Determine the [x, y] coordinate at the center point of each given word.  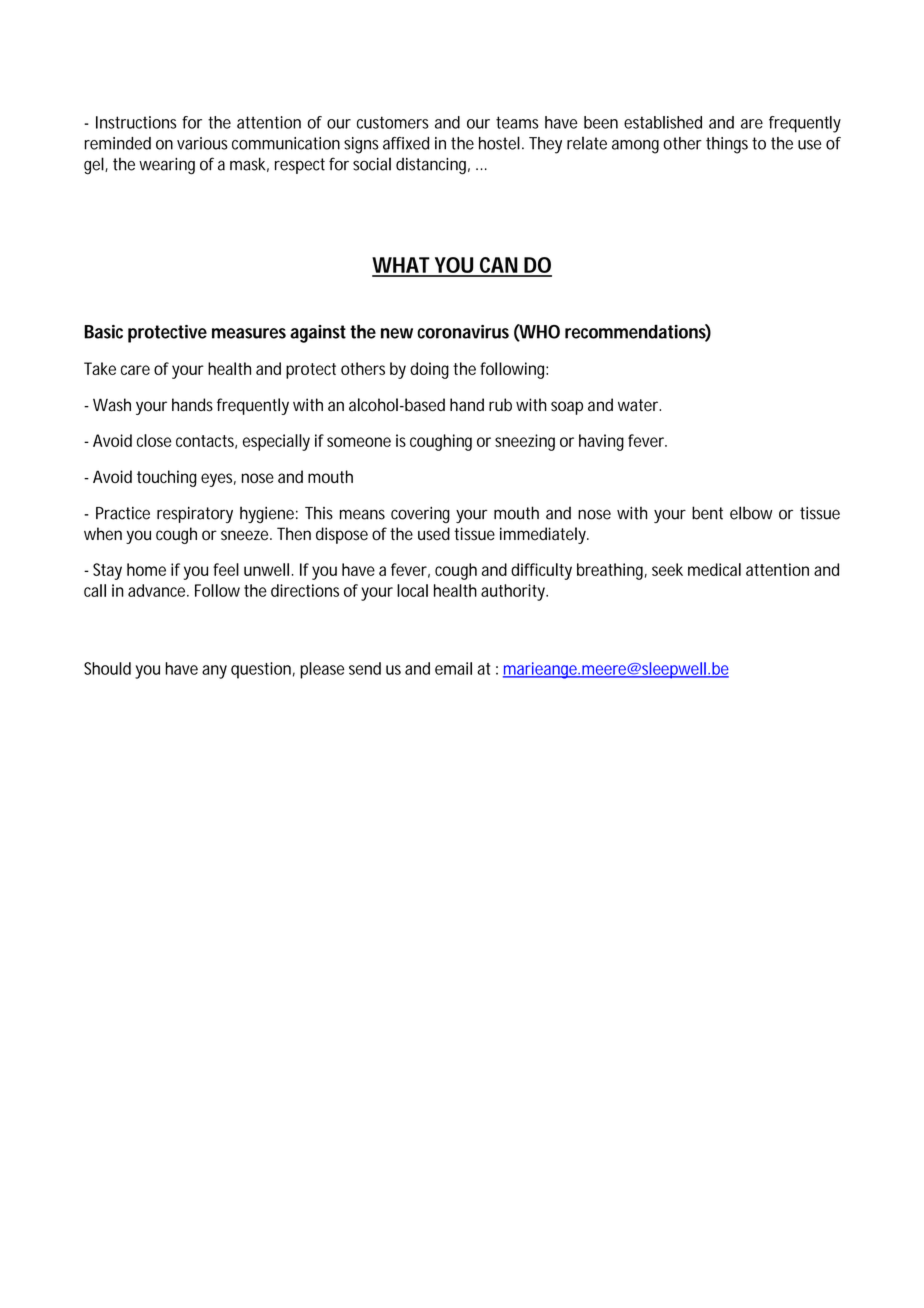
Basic [103, 332]
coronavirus [463, 332]
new [397, 333]
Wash [112, 405]
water [639, 405]
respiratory [195, 515]
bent [707, 513]
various [202, 143]
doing [429, 370]
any [214, 672]
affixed [406, 143]
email [453, 668]
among [635, 147]
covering [420, 515]
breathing [612, 571]
